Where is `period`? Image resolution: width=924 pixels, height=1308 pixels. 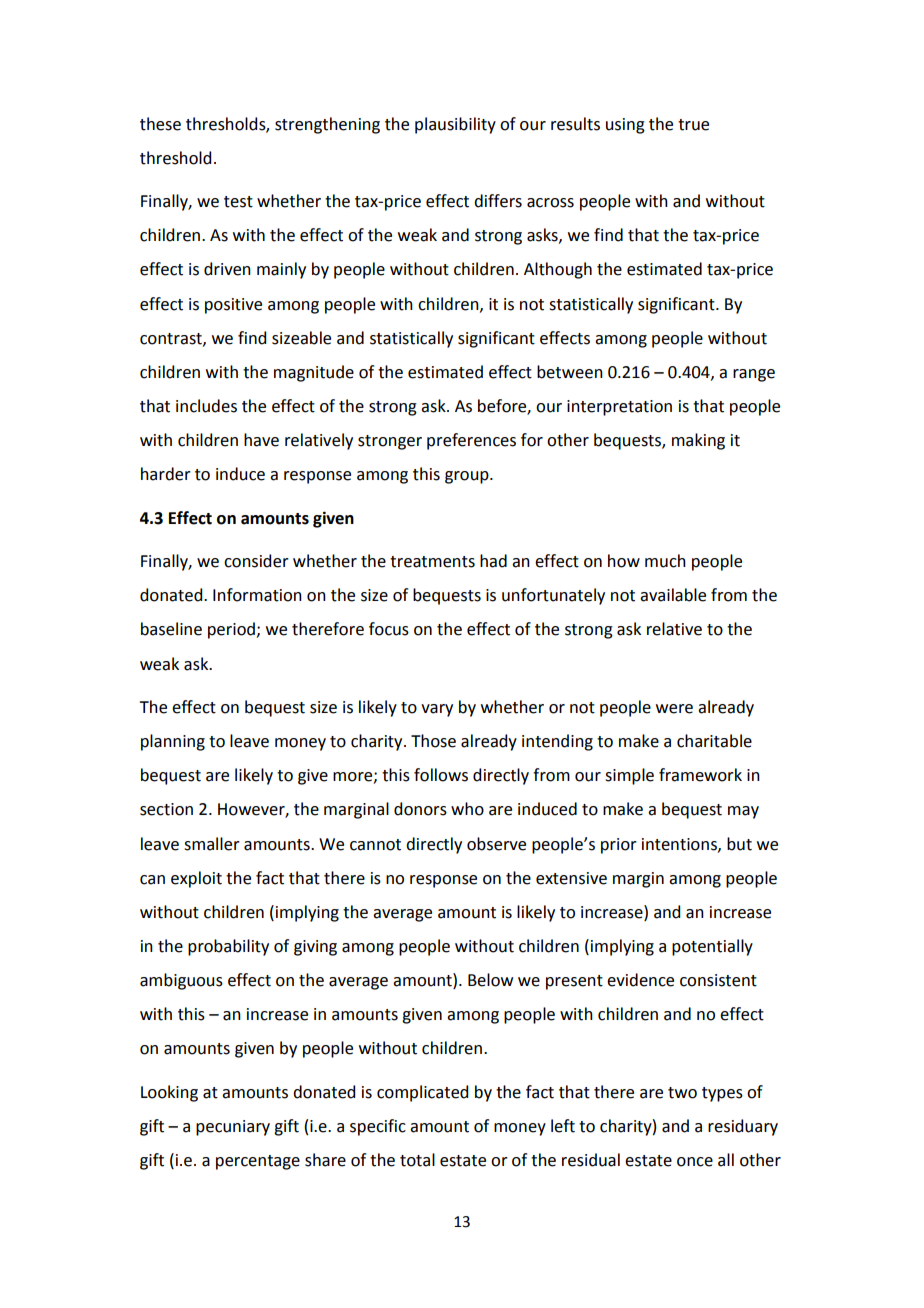 period is located at coordinates (232, 630).
